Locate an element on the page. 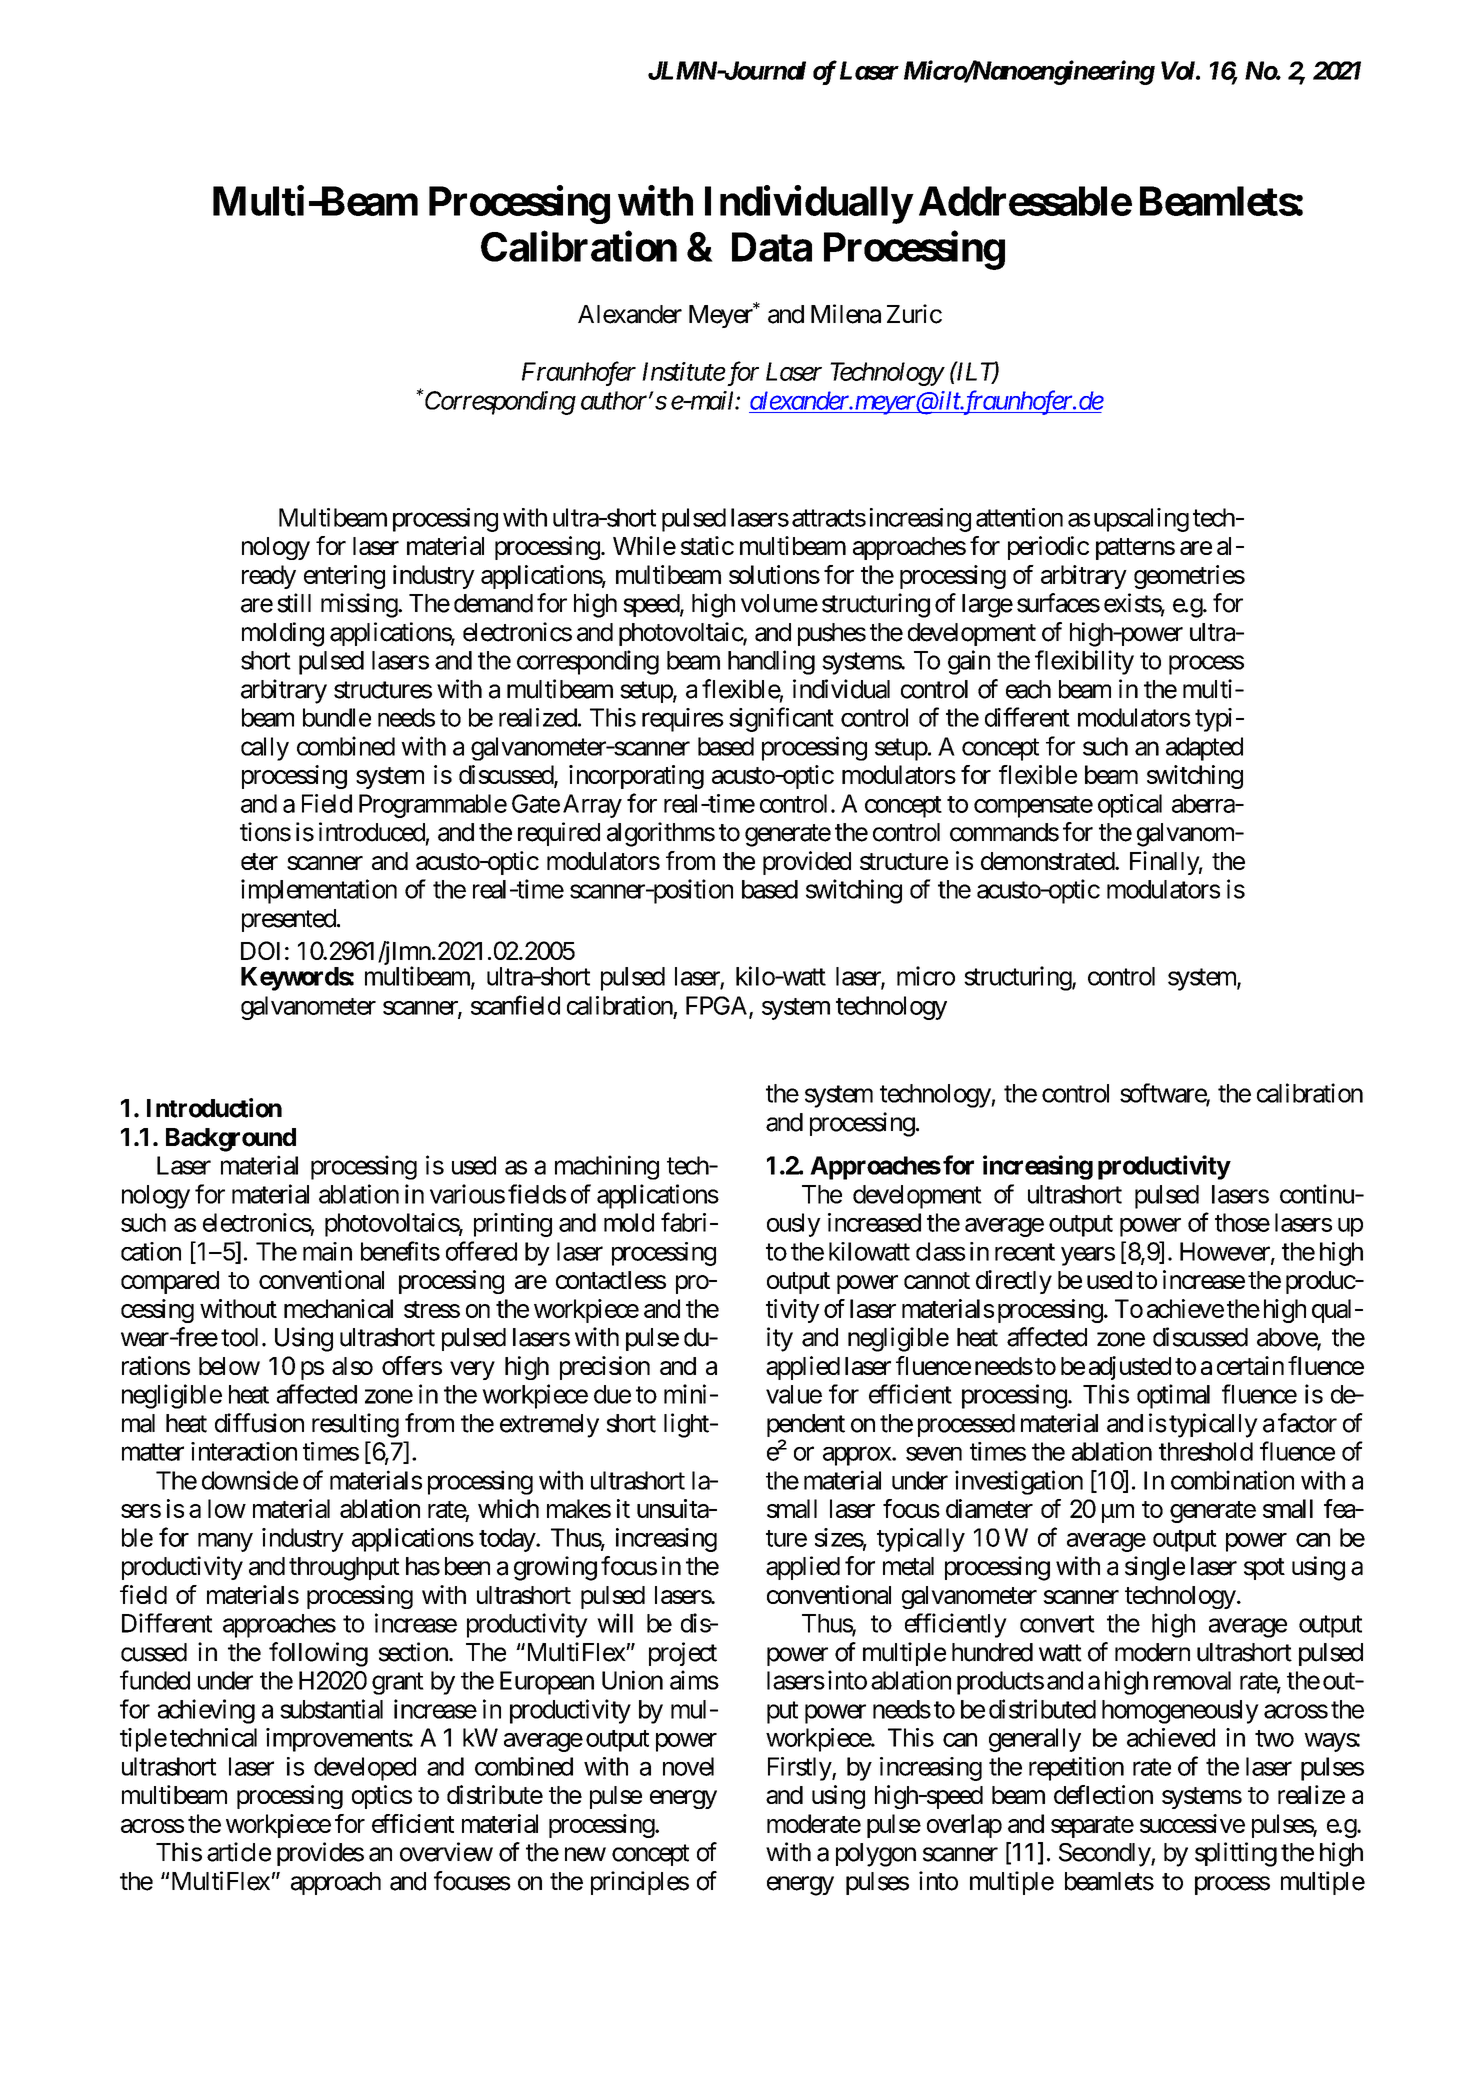 The width and height of the image is (1482, 2095). still is located at coordinates (294, 603).
